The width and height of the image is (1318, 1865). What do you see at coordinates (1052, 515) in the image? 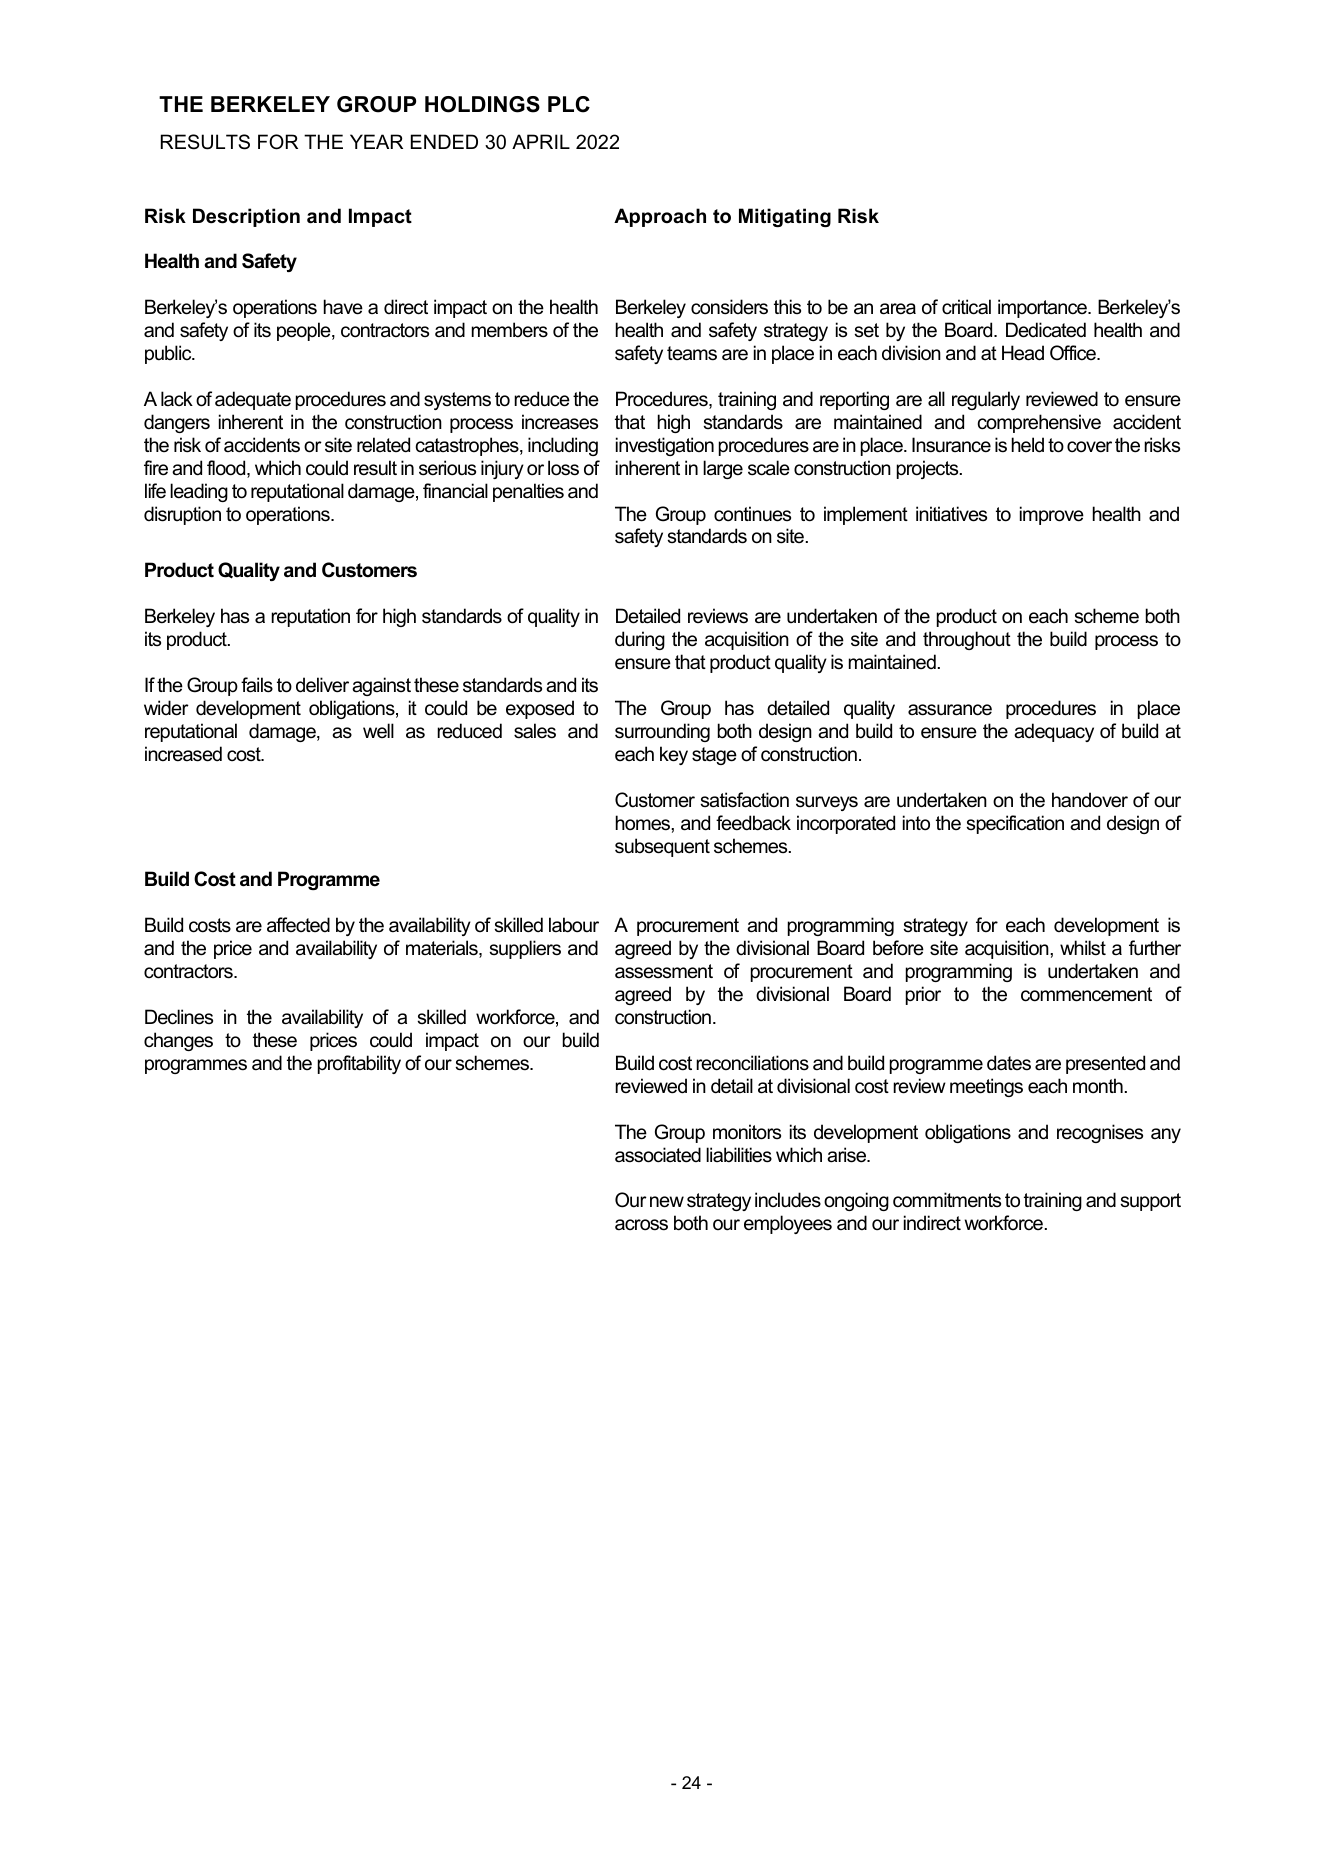
I see `improve` at bounding box center [1052, 515].
